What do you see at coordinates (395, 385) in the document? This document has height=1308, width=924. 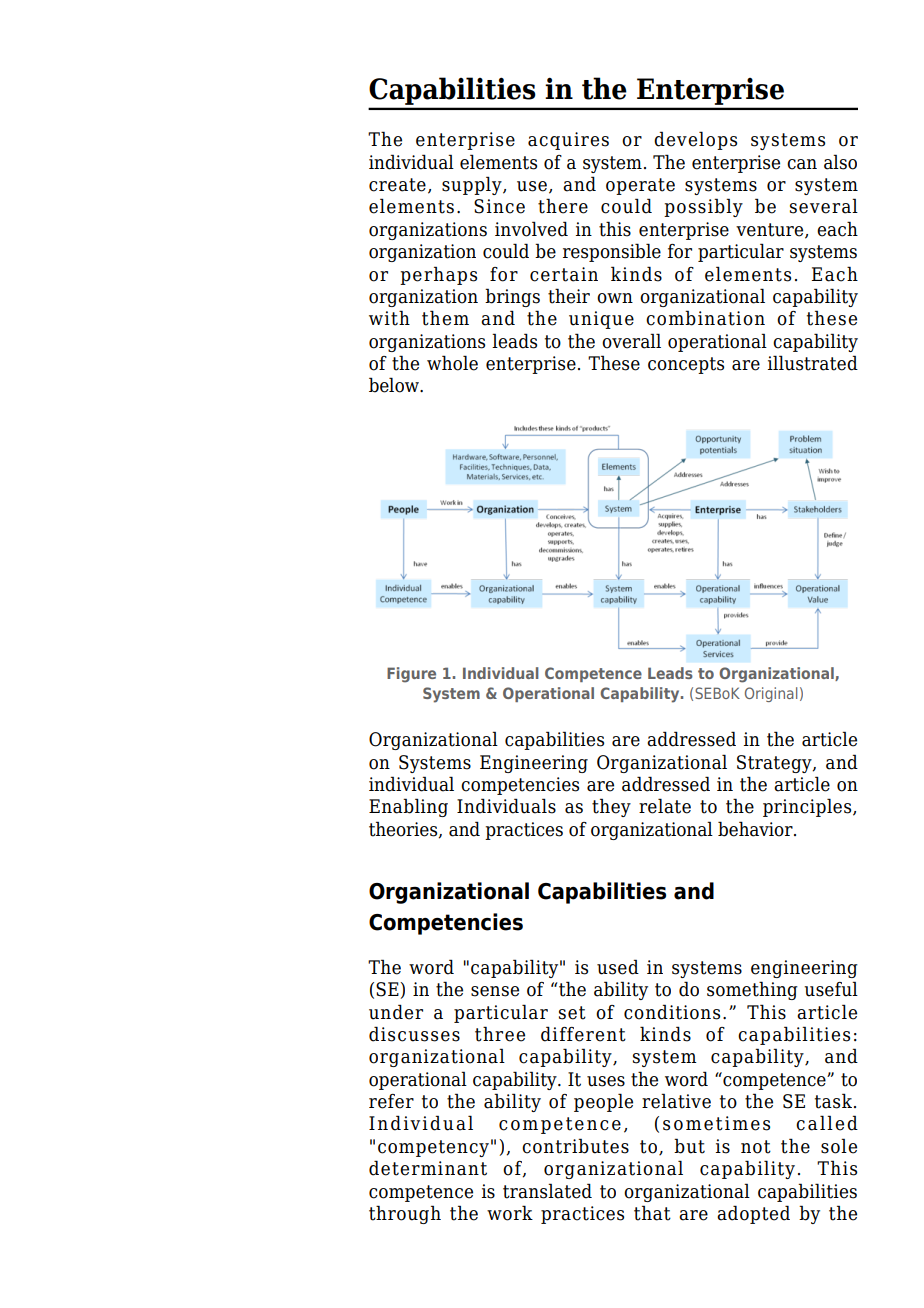 I see `below` at bounding box center [395, 385].
